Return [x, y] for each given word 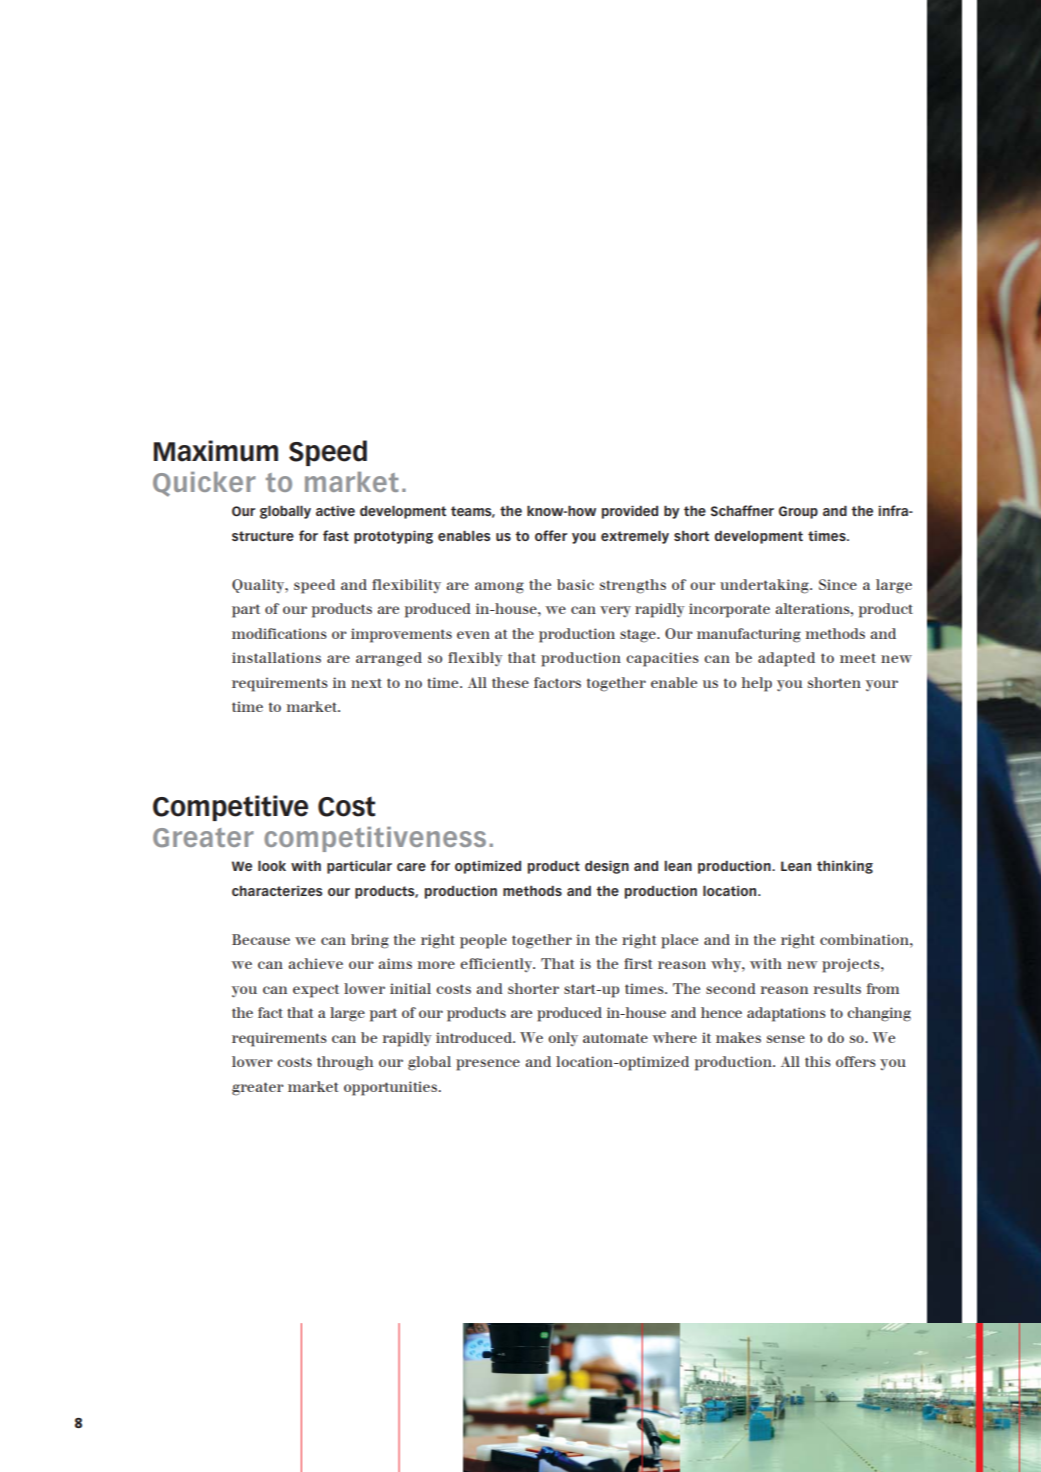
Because [261, 939]
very [615, 611]
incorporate [729, 610]
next [366, 683]
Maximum [216, 451]
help [756, 684]
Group [798, 512]
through [345, 1063]
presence [488, 1065]
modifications [279, 633]
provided [630, 512]
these [510, 682]
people [483, 941]
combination [865, 939]
